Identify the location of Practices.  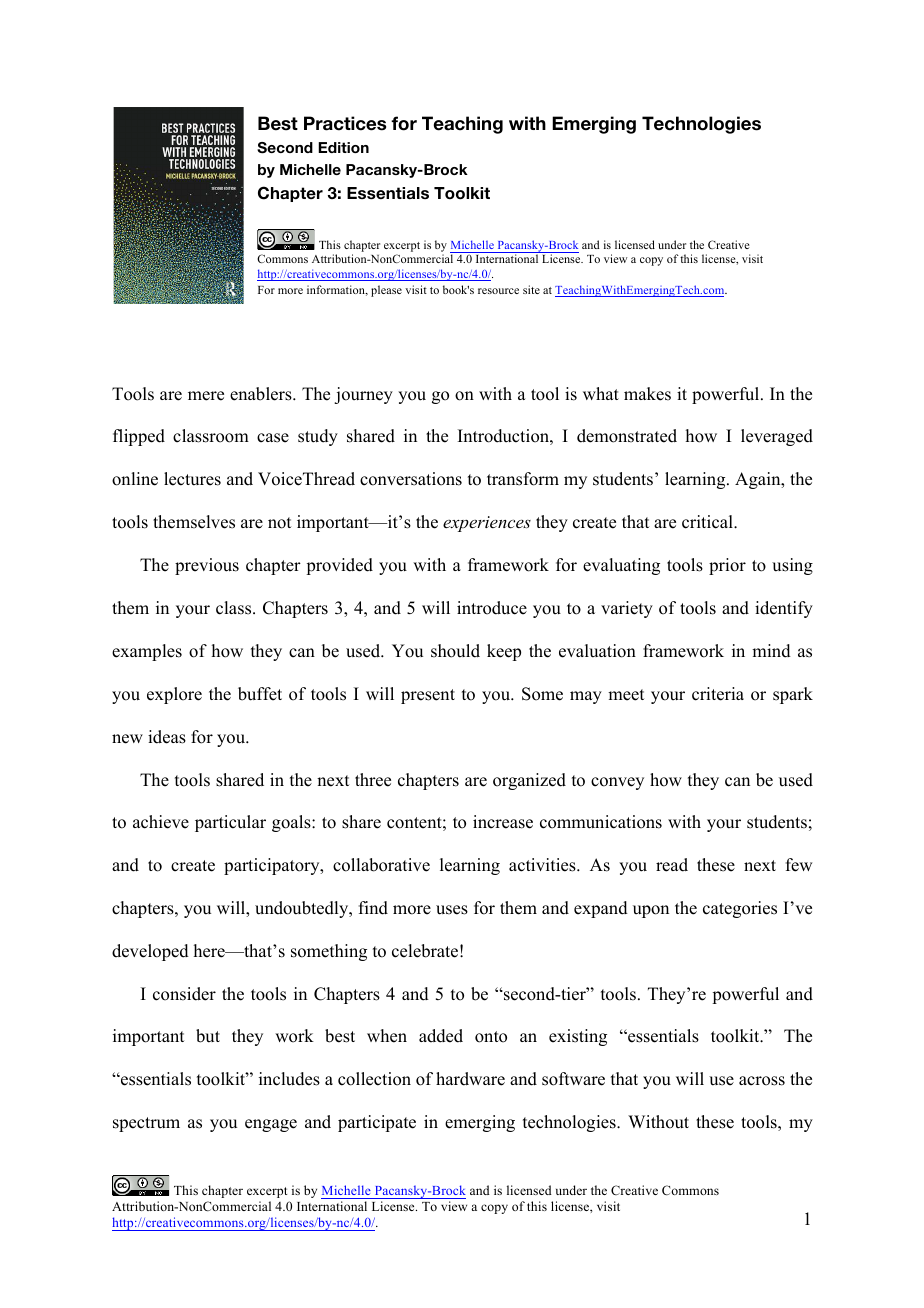
(345, 123).
